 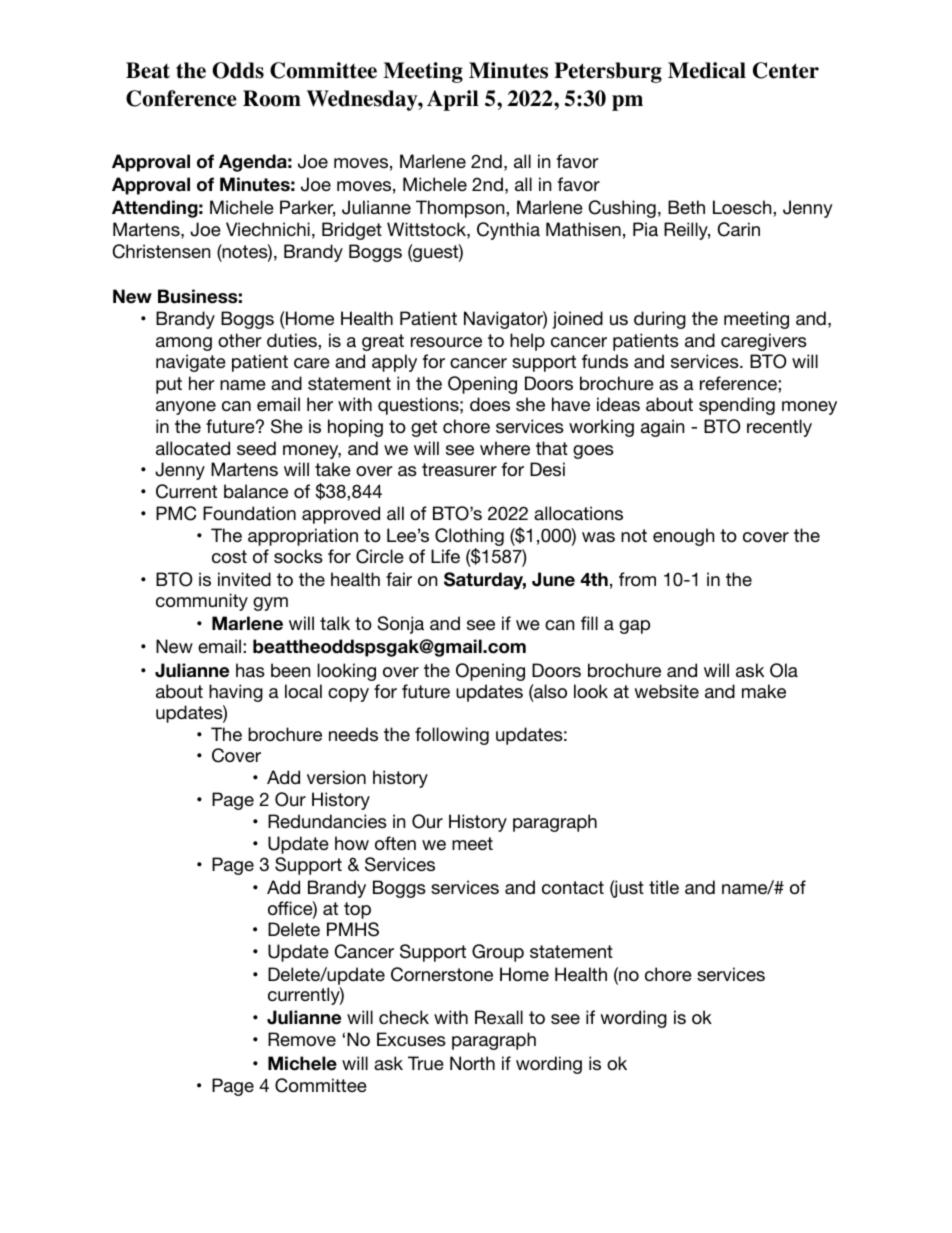 What do you see at coordinates (664, 887) in the screenshot?
I see `title` at bounding box center [664, 887].
